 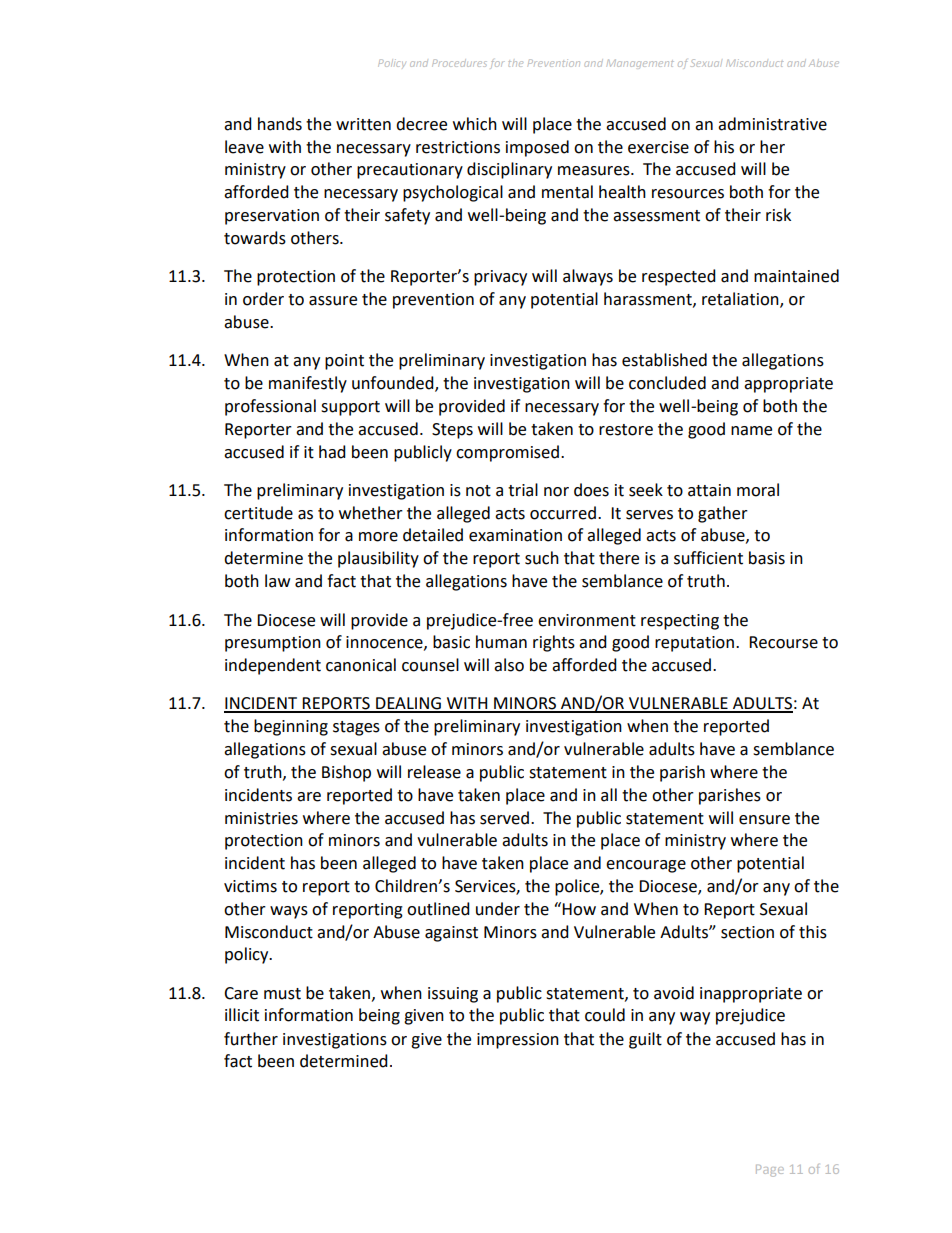 I want to click on imposed, so click(x=537, y=148).
